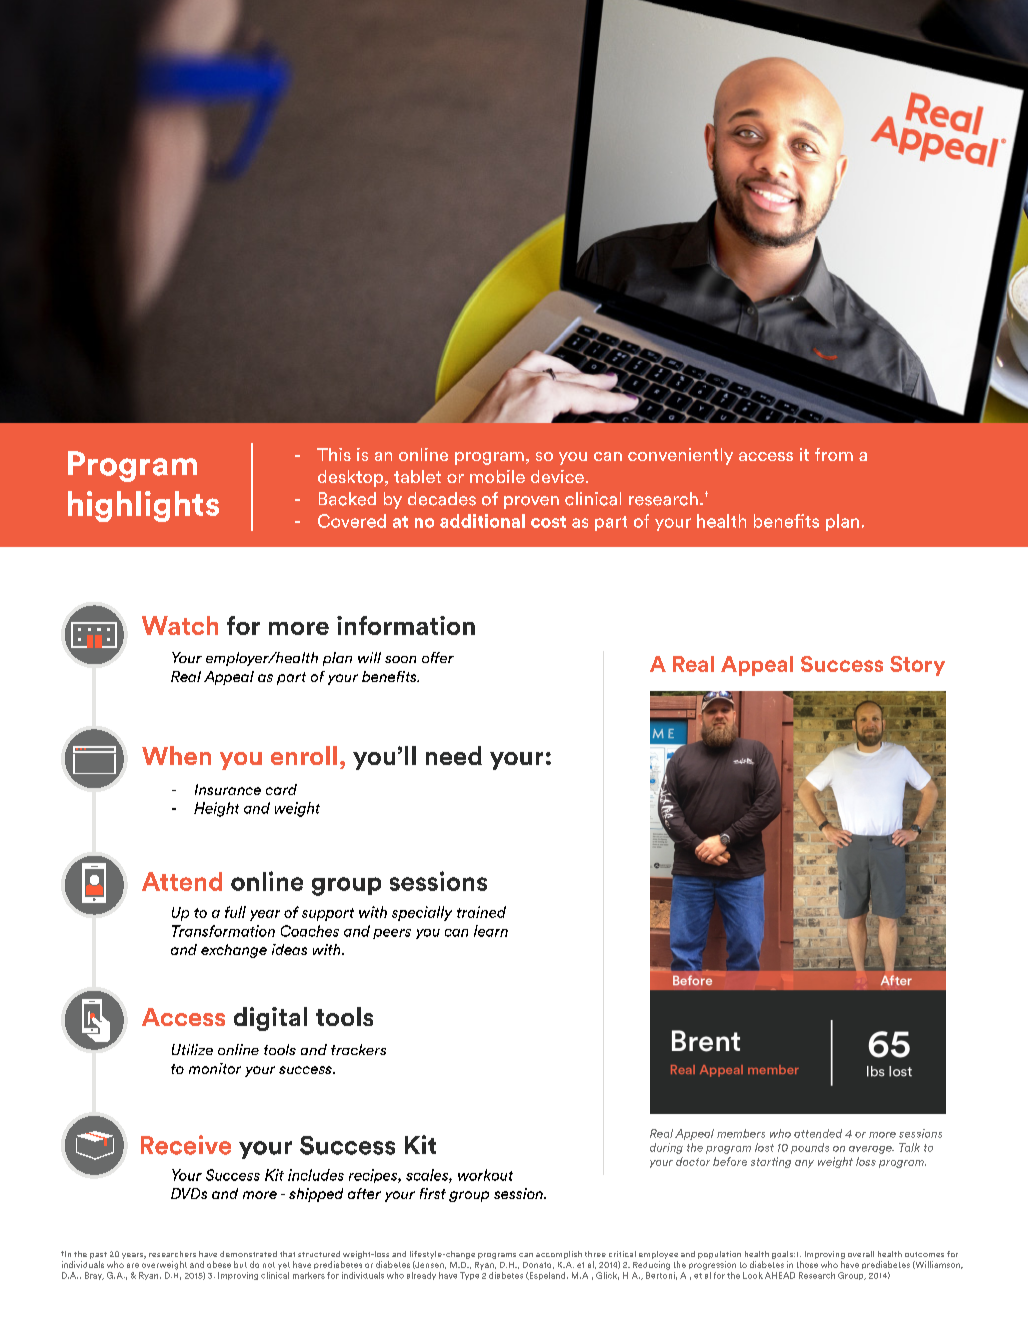  I want to click on trained, so click(481, 912).
